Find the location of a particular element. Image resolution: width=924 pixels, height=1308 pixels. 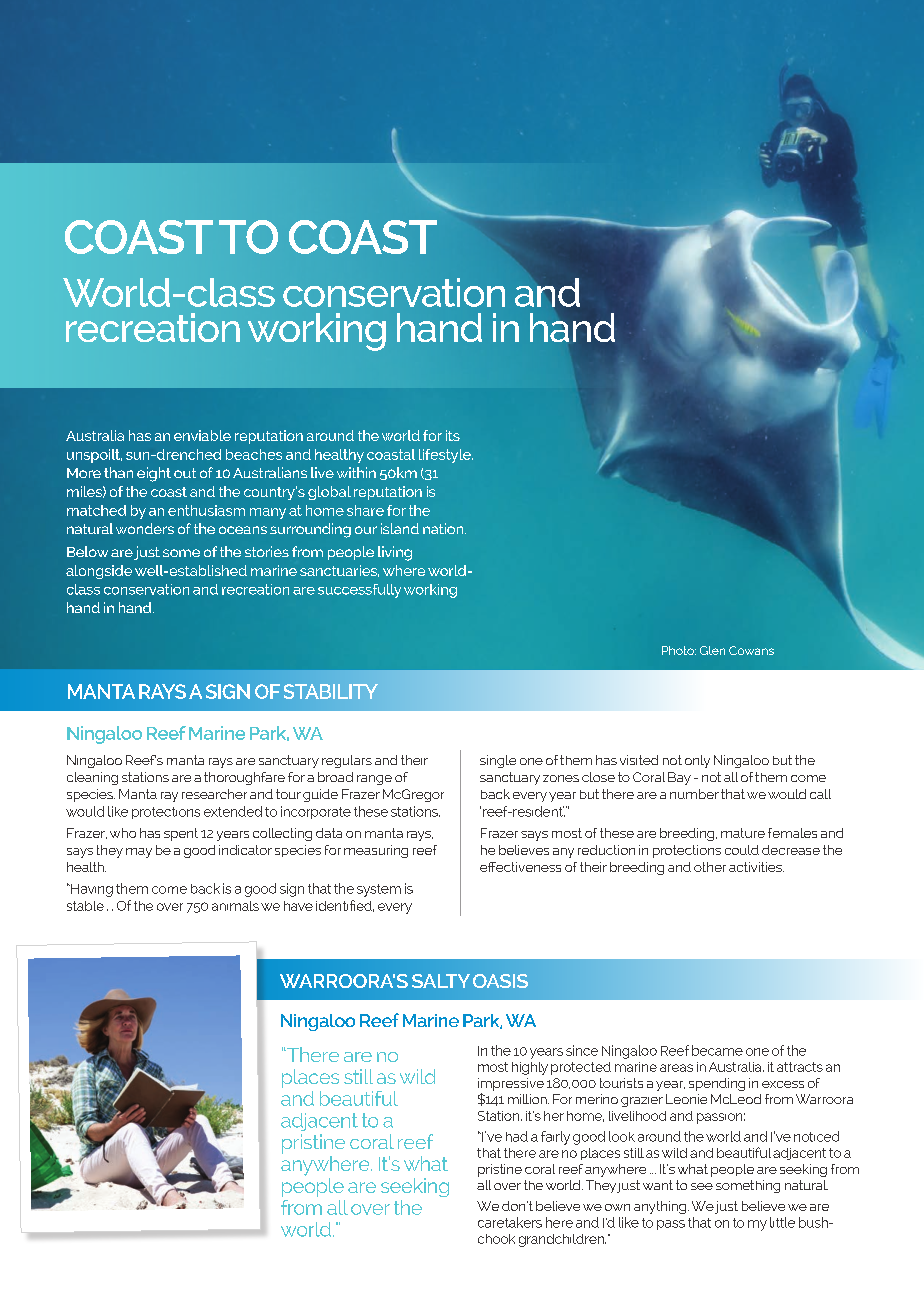

Glen is located at coordinates (712, 650).
